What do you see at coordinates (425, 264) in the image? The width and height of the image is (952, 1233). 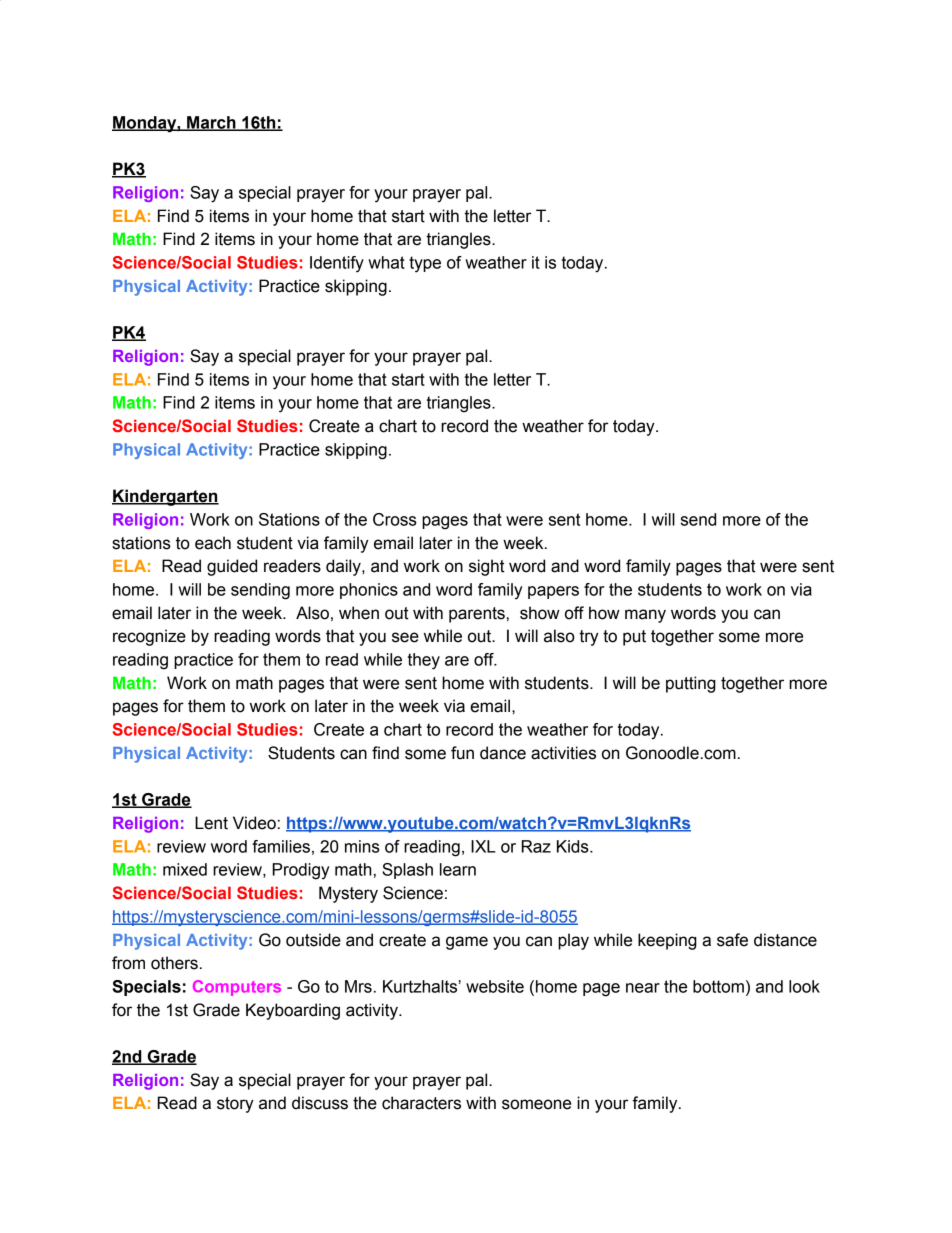 I see `type` at bounding box center [425, 264].
